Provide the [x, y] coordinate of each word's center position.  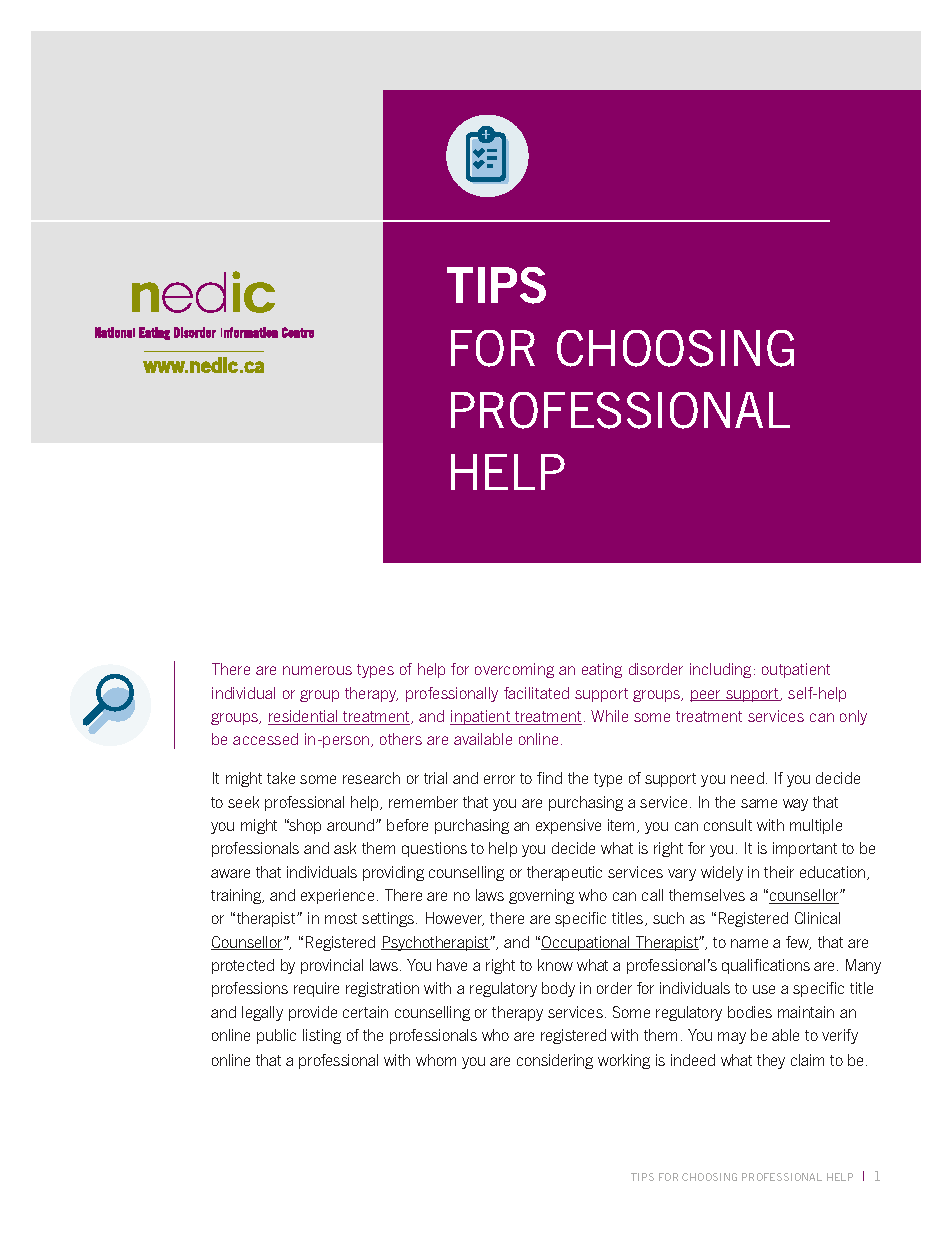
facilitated [536, 693]
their [779, 872]
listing [322, 1036]
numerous [317, 670]
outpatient [796, 670]
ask [345, 848]
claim [807, 1060]
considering [555, 1061]
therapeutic [564, 873]
